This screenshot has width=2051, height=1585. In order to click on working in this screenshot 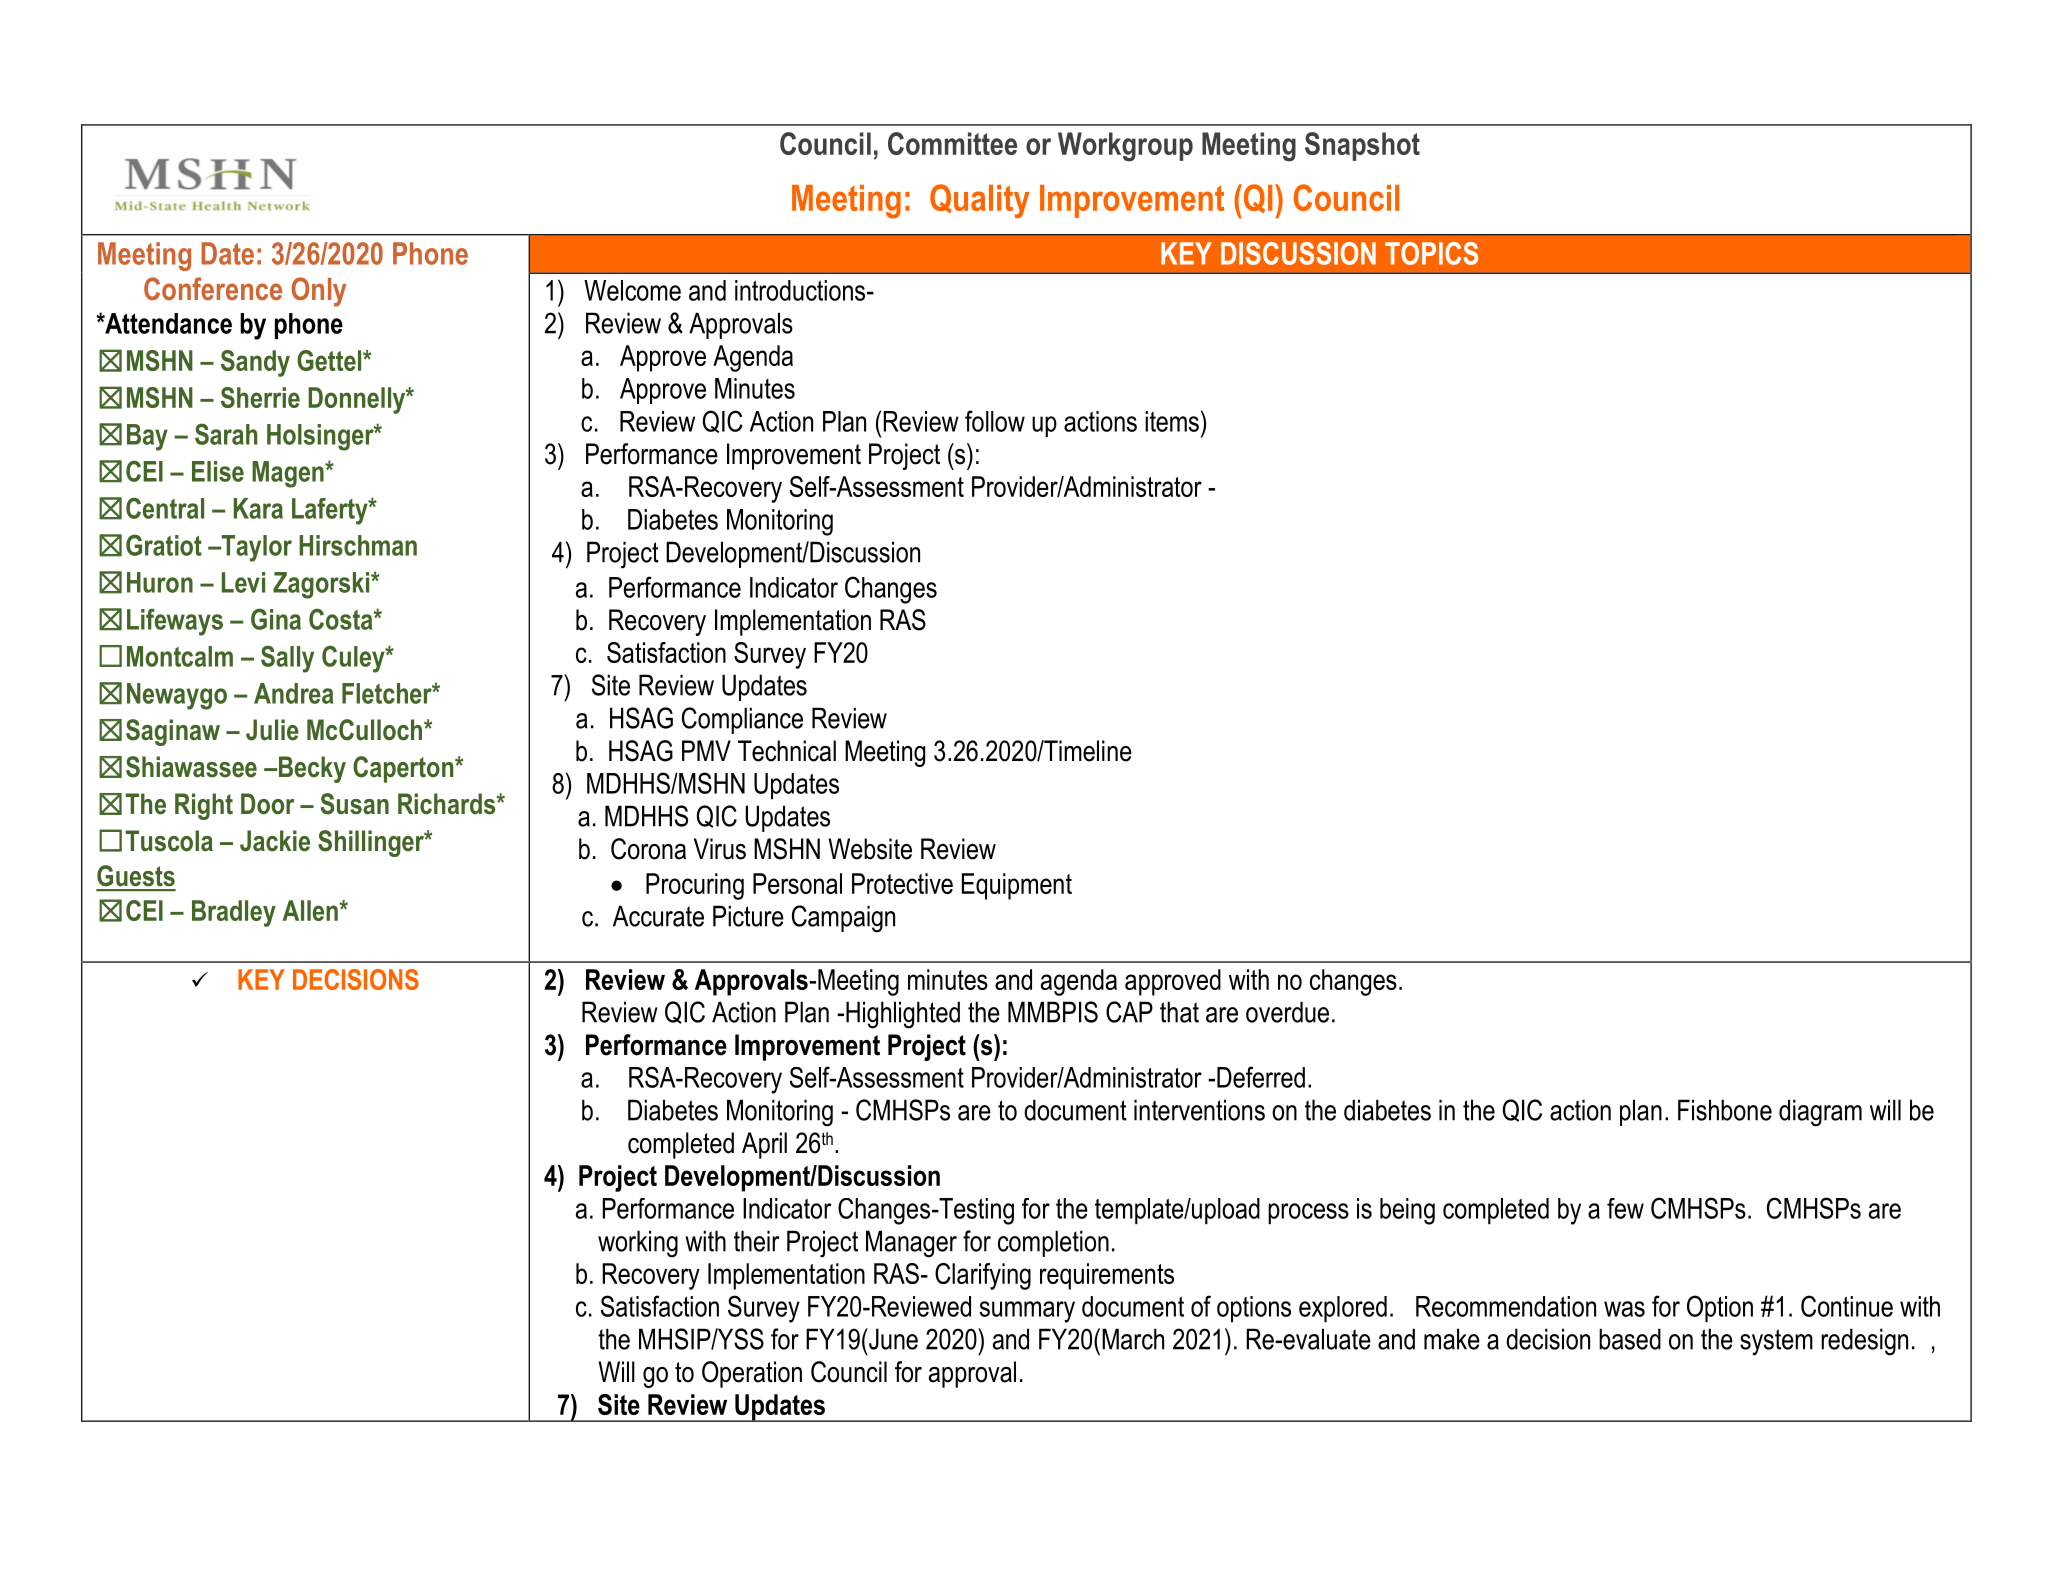, I will do `click(638, 1244)`.
